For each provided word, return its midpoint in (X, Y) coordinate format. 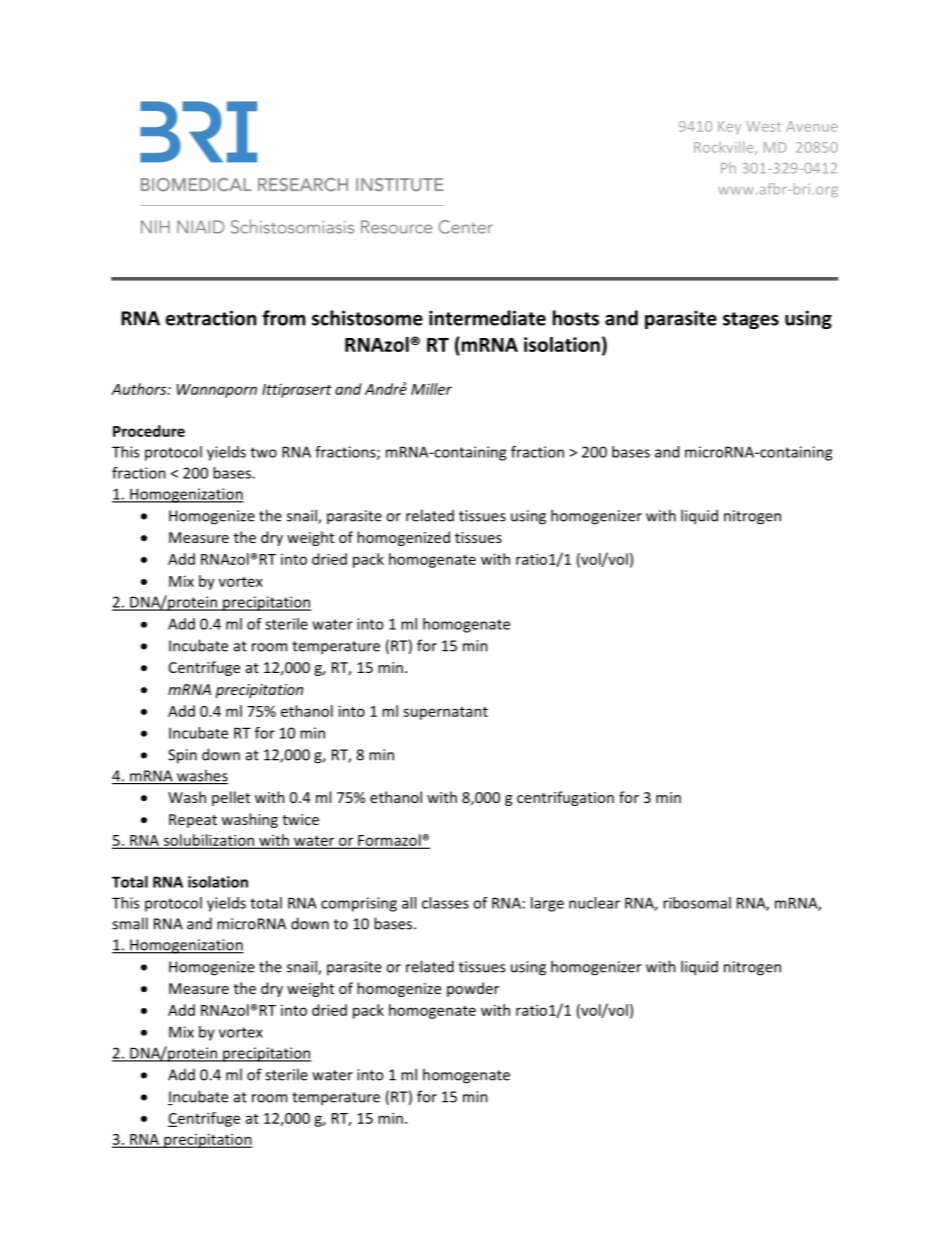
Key (729, 128)
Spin (182, 756)
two (263, 452)
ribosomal (697, 903)
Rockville (725, 148)
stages (751, 320)
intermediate (487, 318)
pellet (231, 798)
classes (445, 903)
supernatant (445, 713)
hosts (576, 318)
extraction (211, 318)
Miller (431, 389)
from (284, 318)
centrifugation (565, 798)
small (130, 923)
